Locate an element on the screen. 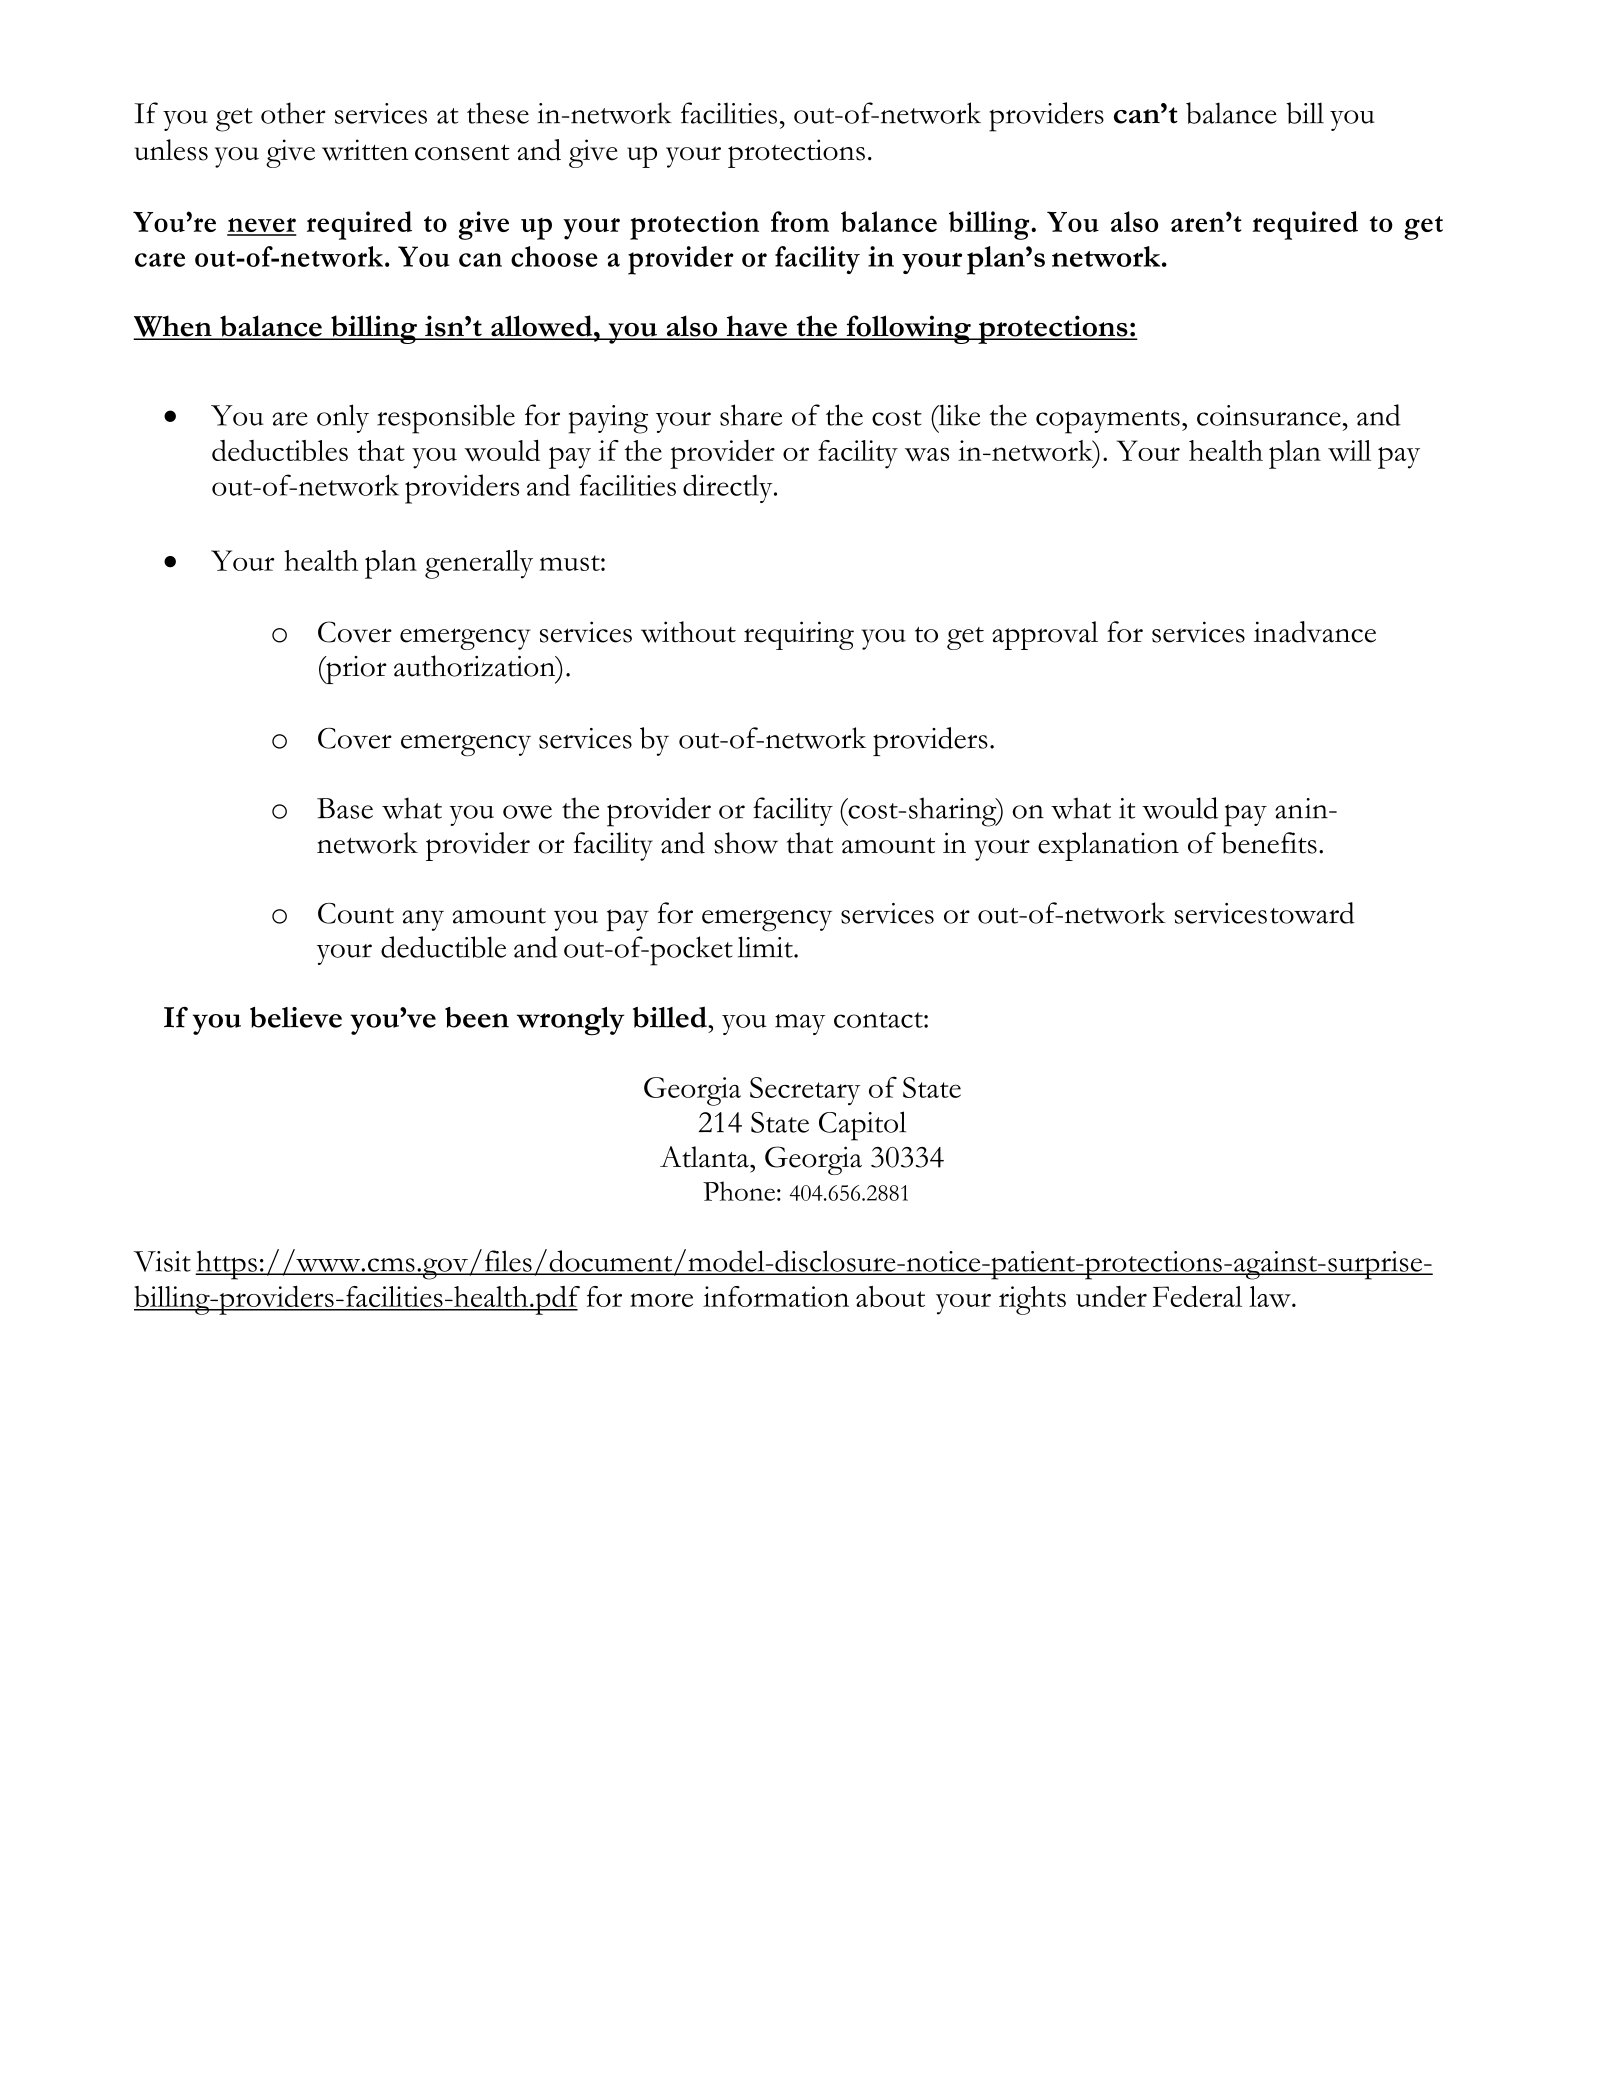 This screenshot has height=2085, width=1611. from is located at coordinates (800, 221).
